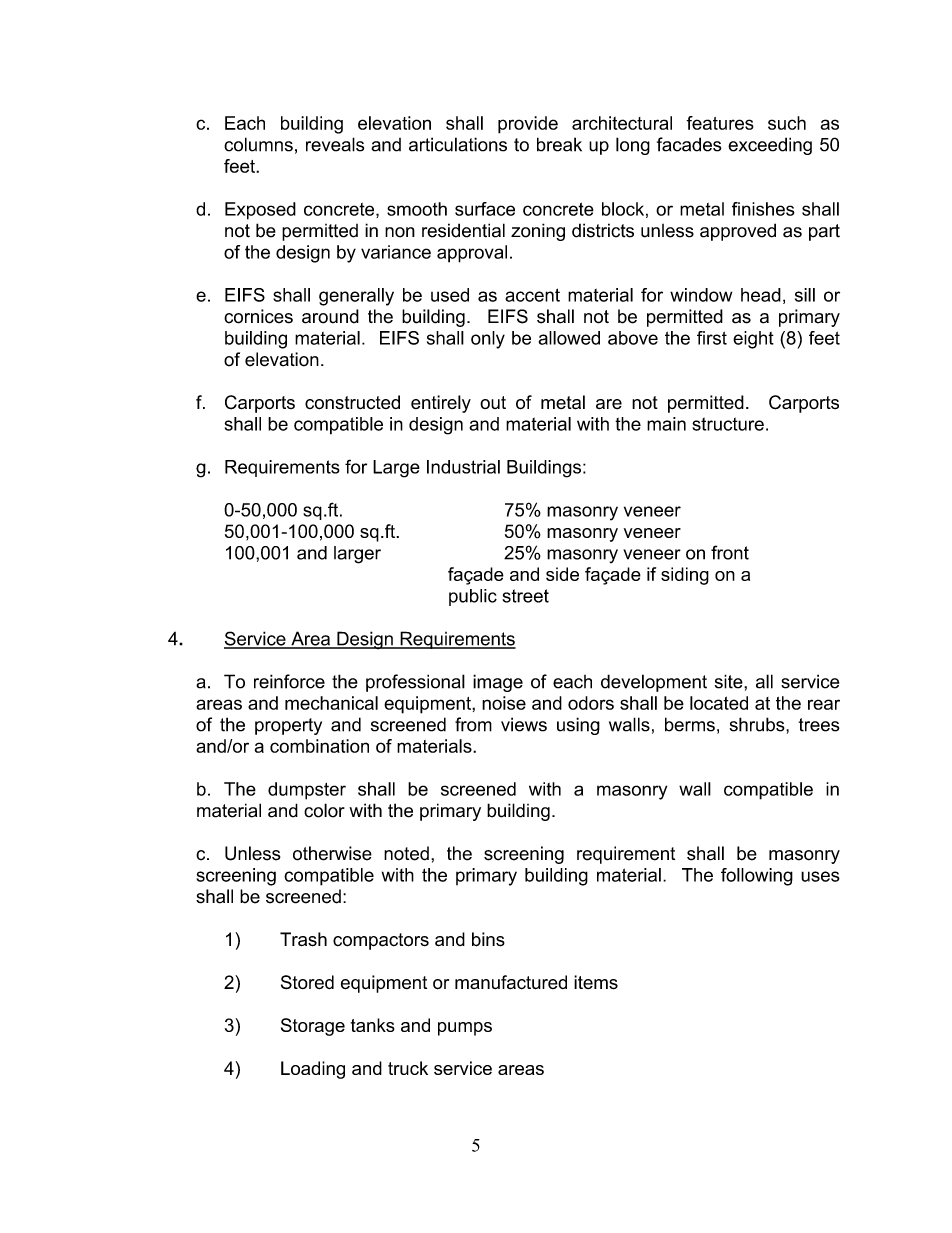 Image resolution: width=952 pixels, height=1233 pixels. What do you see at coordinates (511, 982) in the image?
I see `manufactured` at bounding box center [511, 982].
